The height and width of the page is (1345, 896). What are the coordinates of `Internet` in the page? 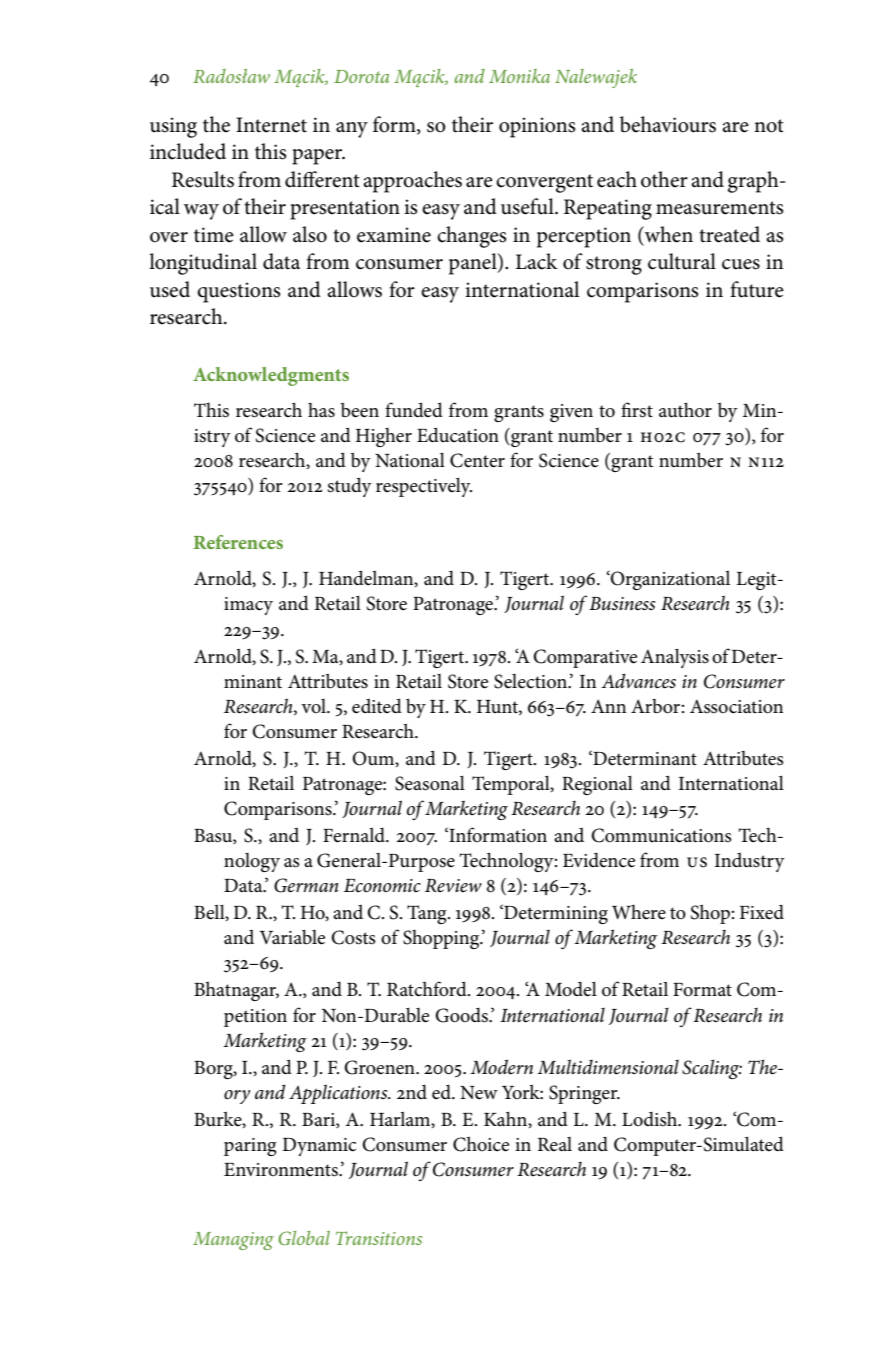 It's located at (271, 125).
